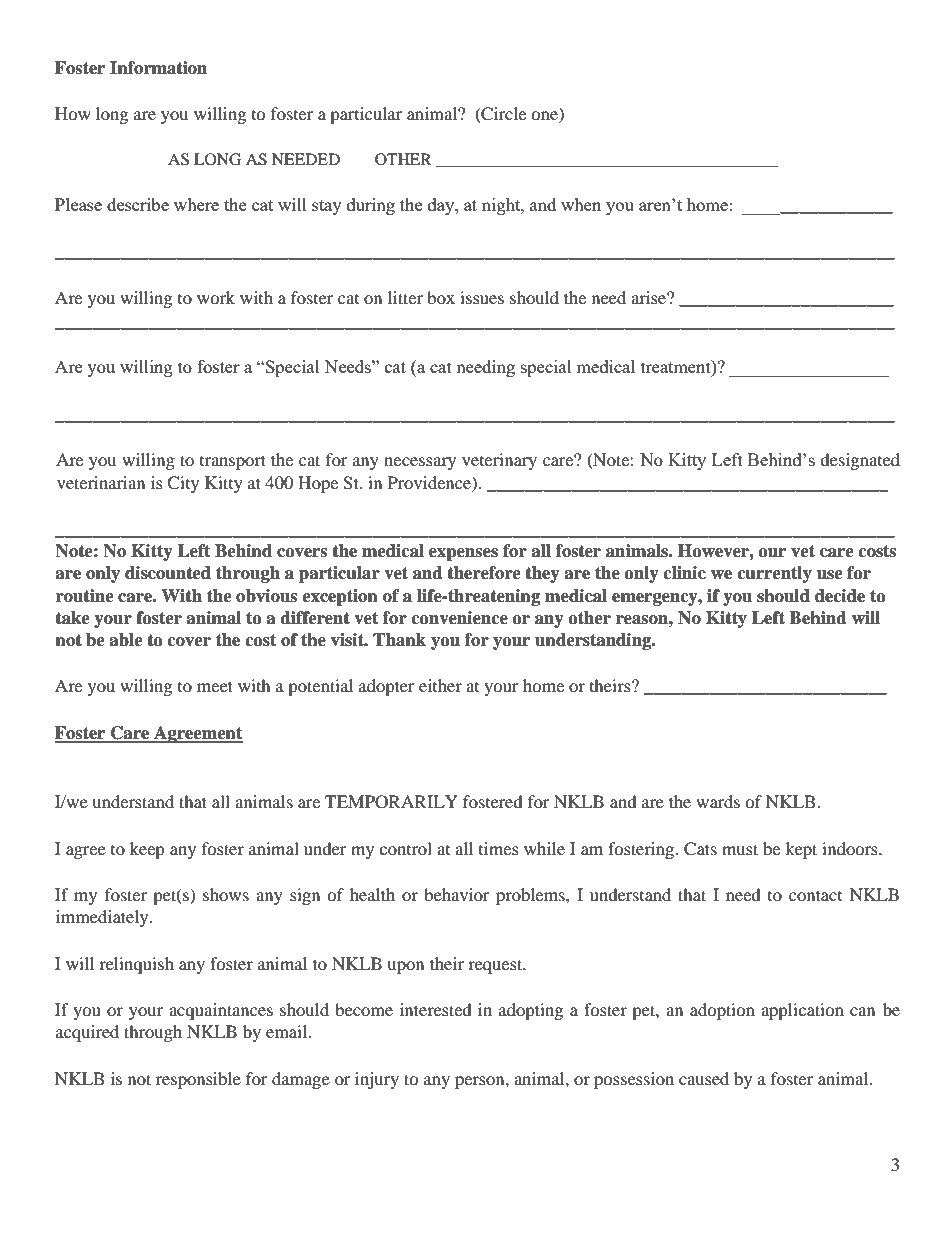 The image size is (952, 1233). I want to click on wards, so click(718, 801).
